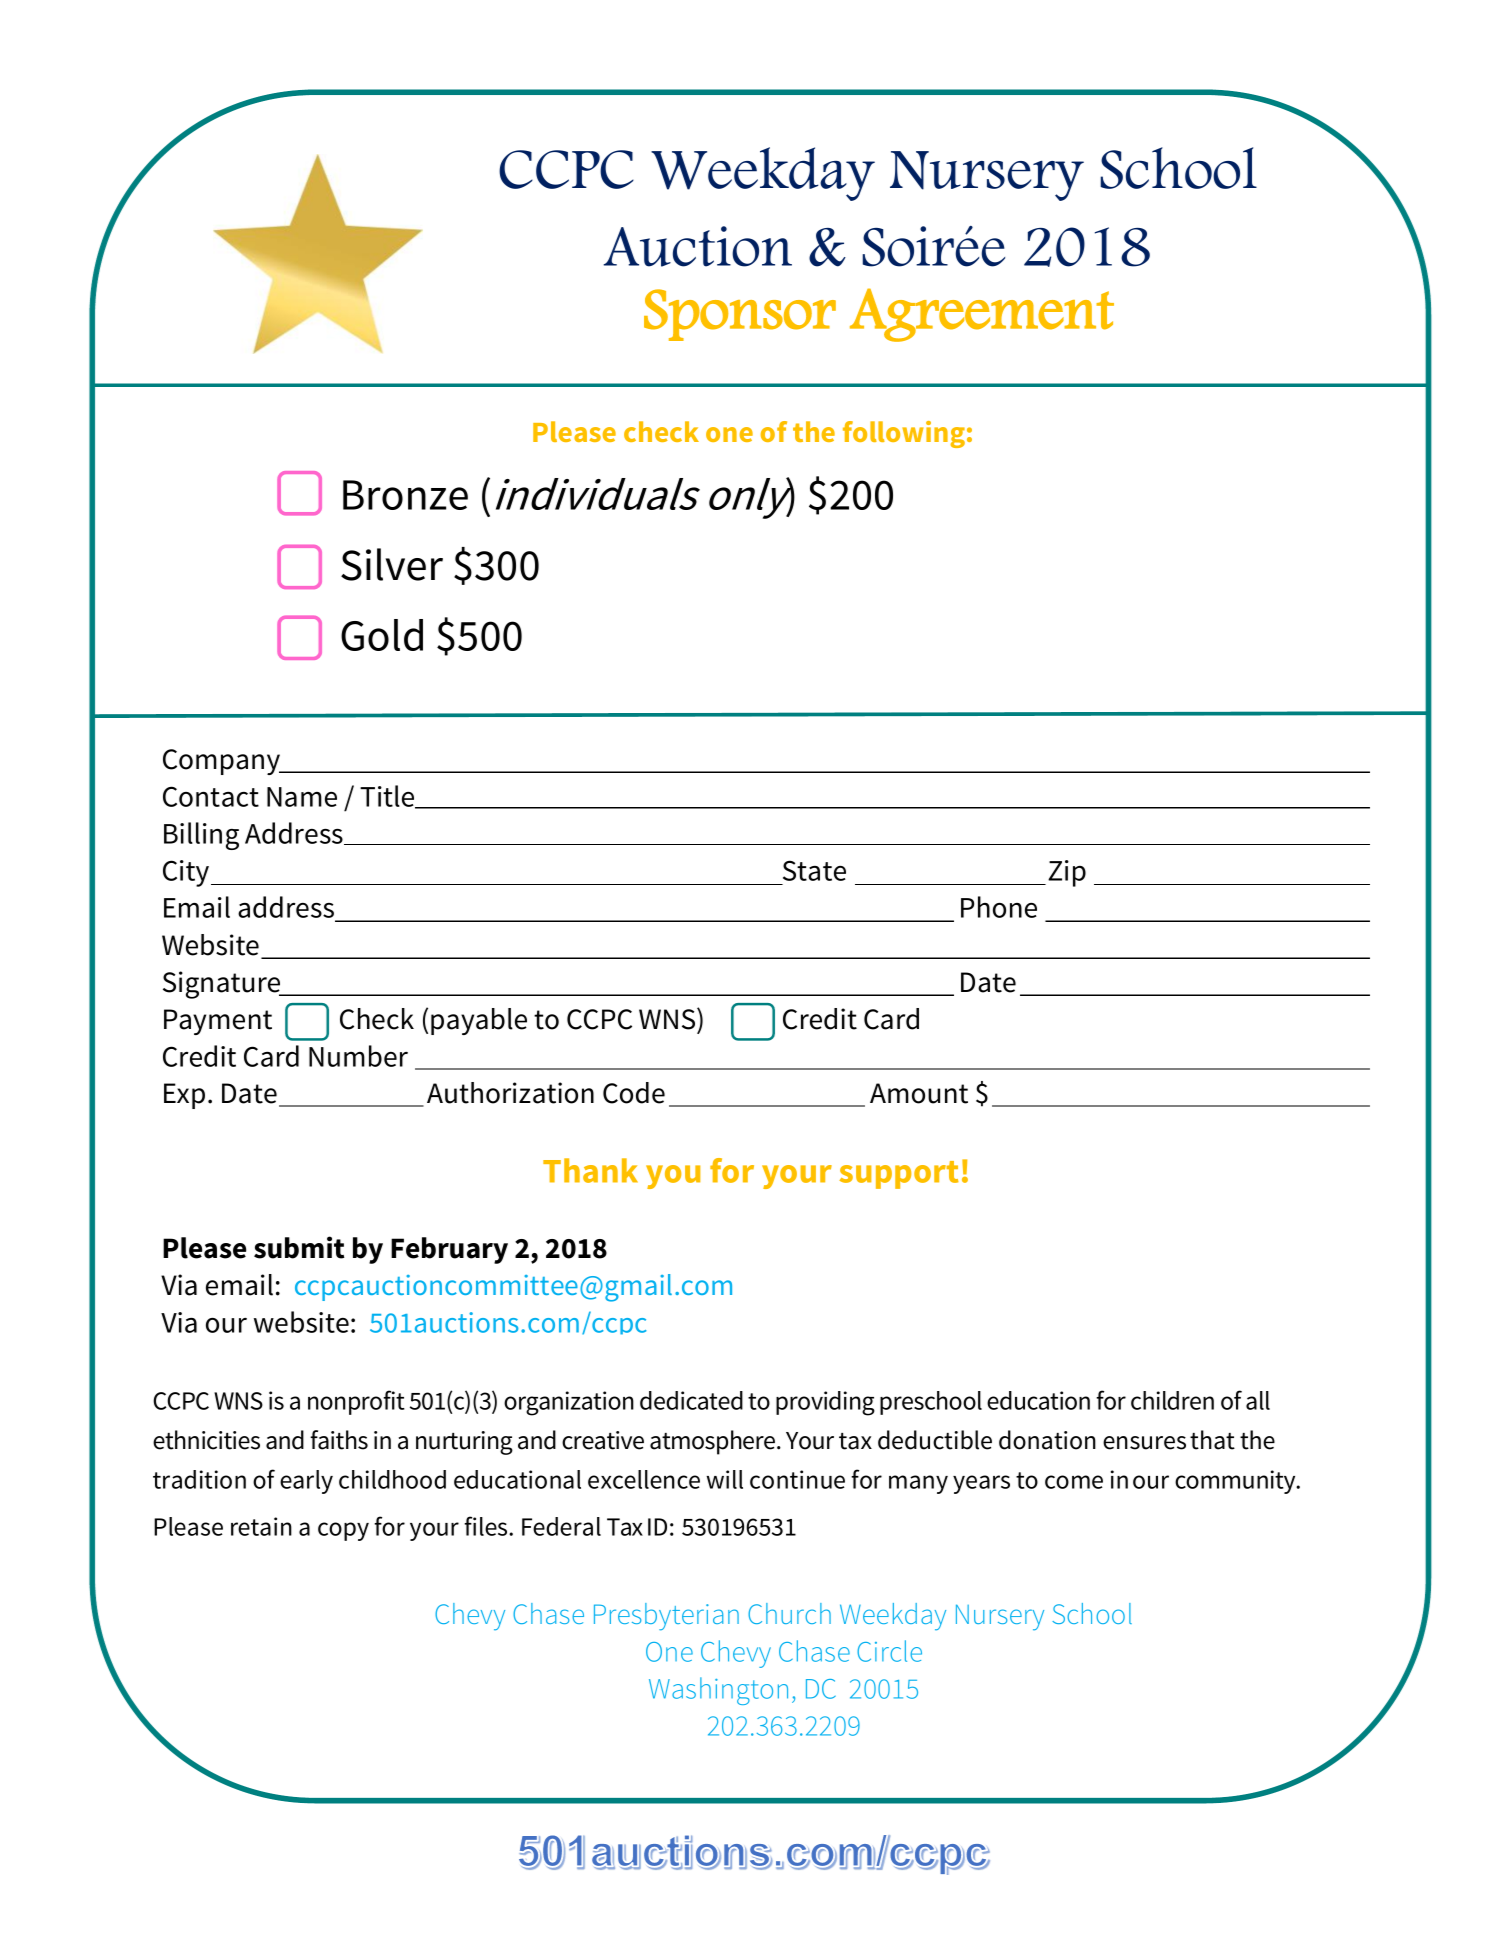 This screenshot has height=1949, width=1506. Describe the element at coordinates (358, 1056) in the screenshot. I see `Number` at that location.
